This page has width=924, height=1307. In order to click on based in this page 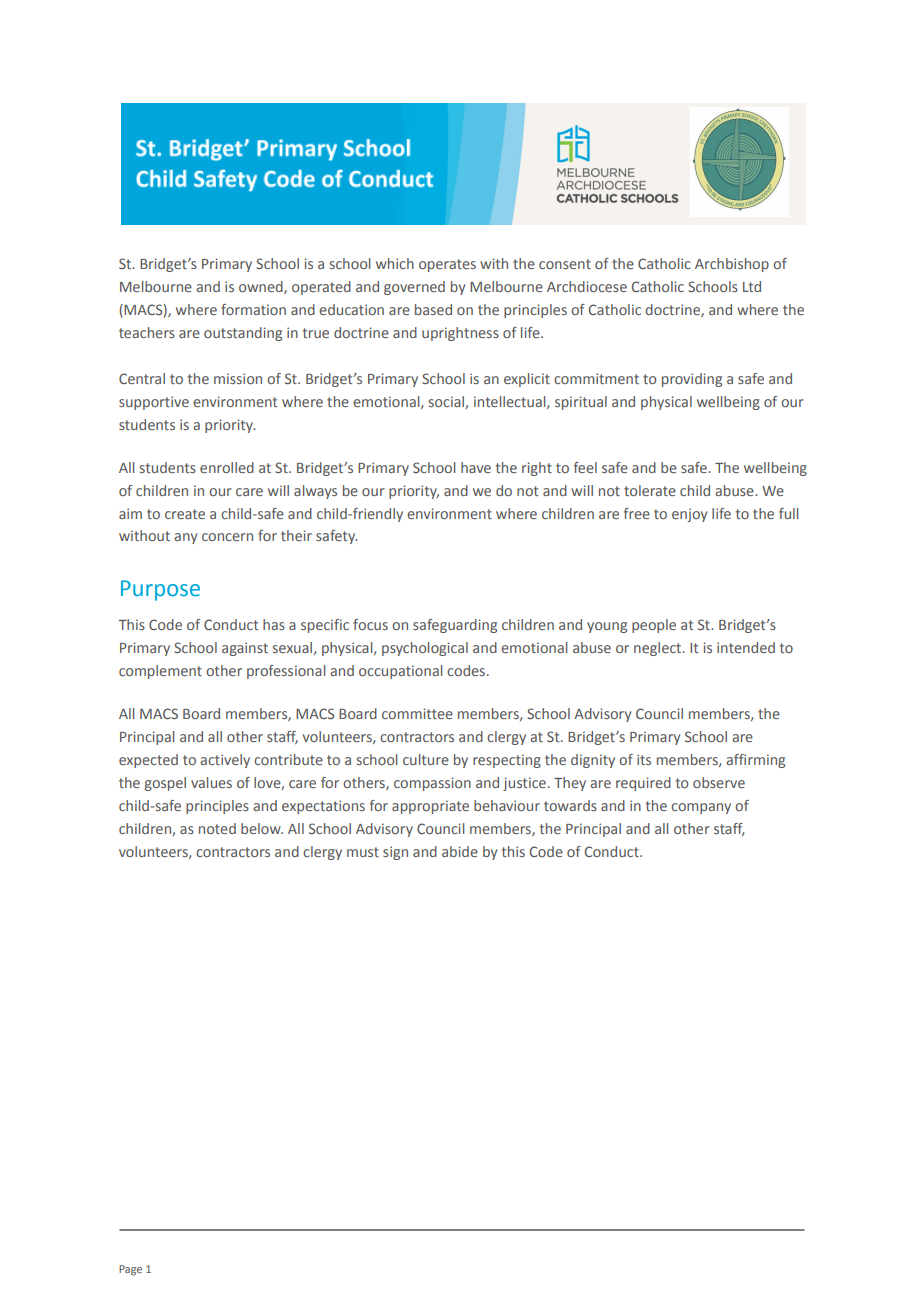, I will do `click(433, 309)`.
